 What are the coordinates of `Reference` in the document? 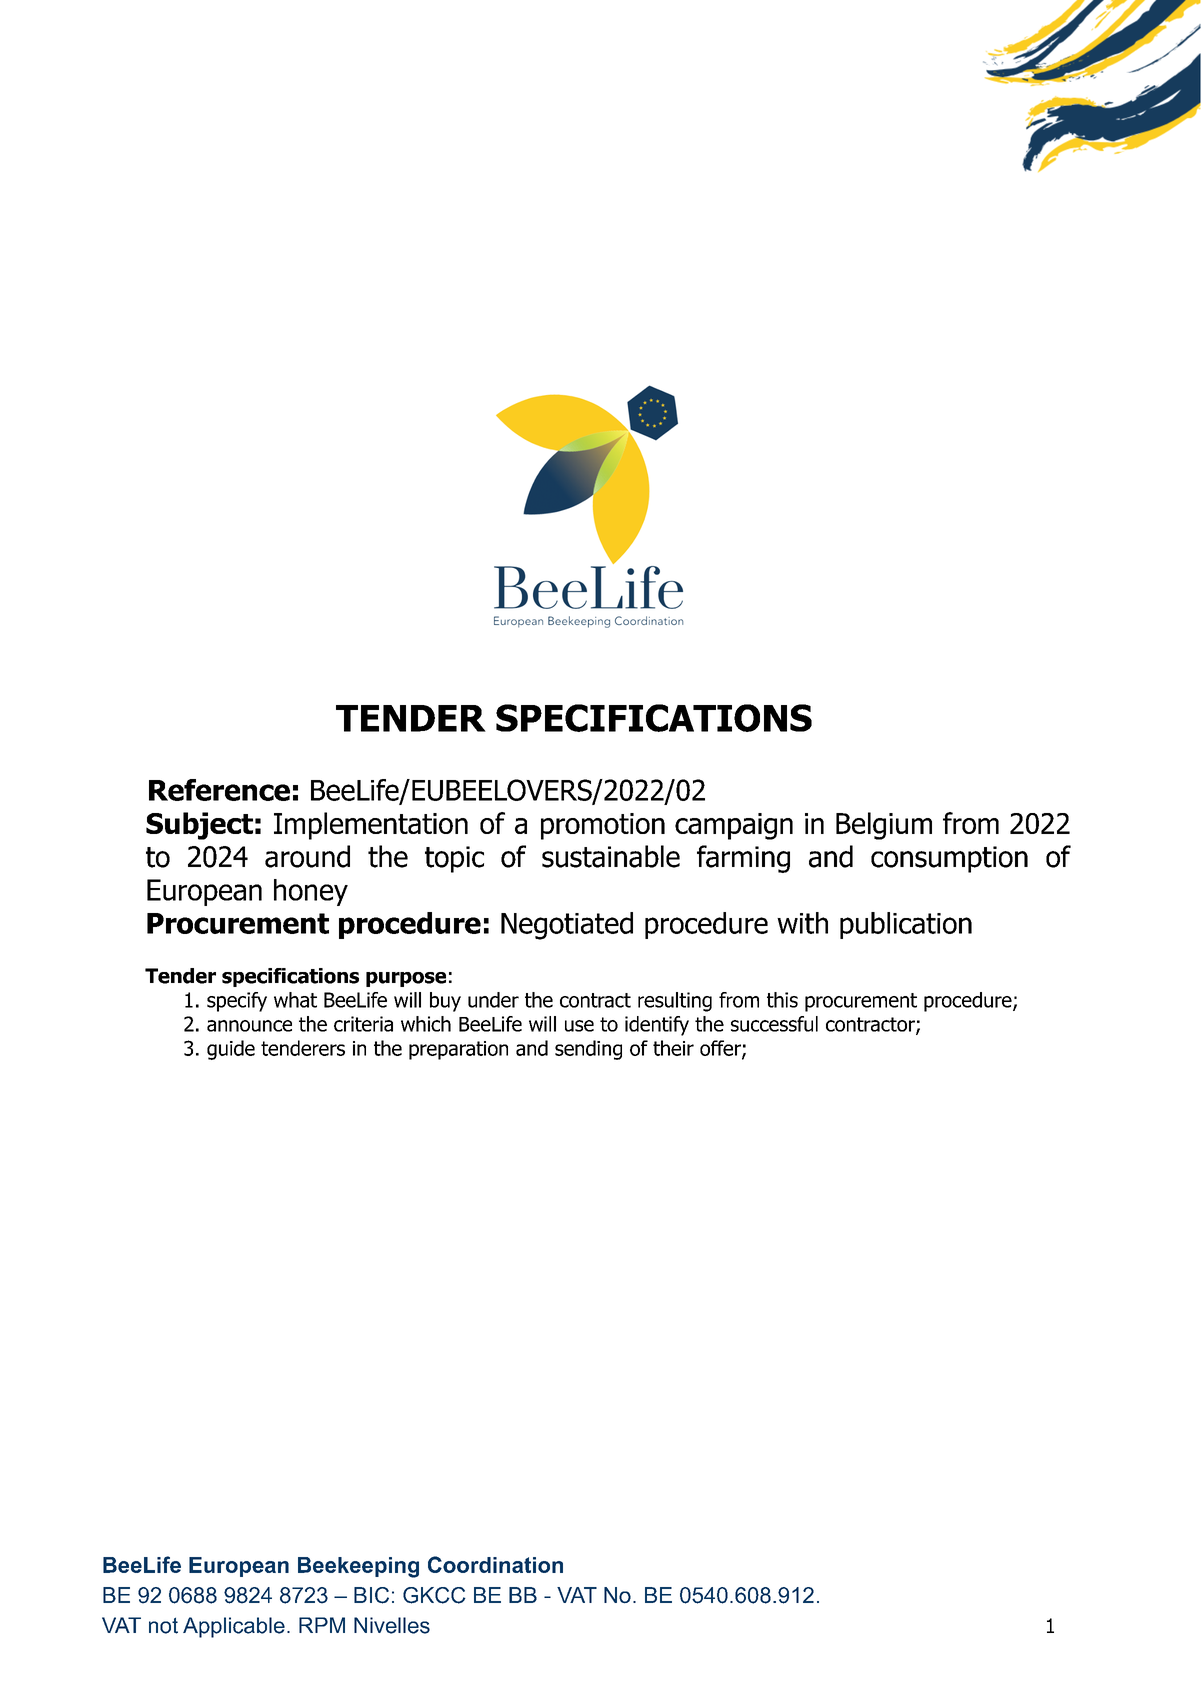 It's located at (219, 790).
